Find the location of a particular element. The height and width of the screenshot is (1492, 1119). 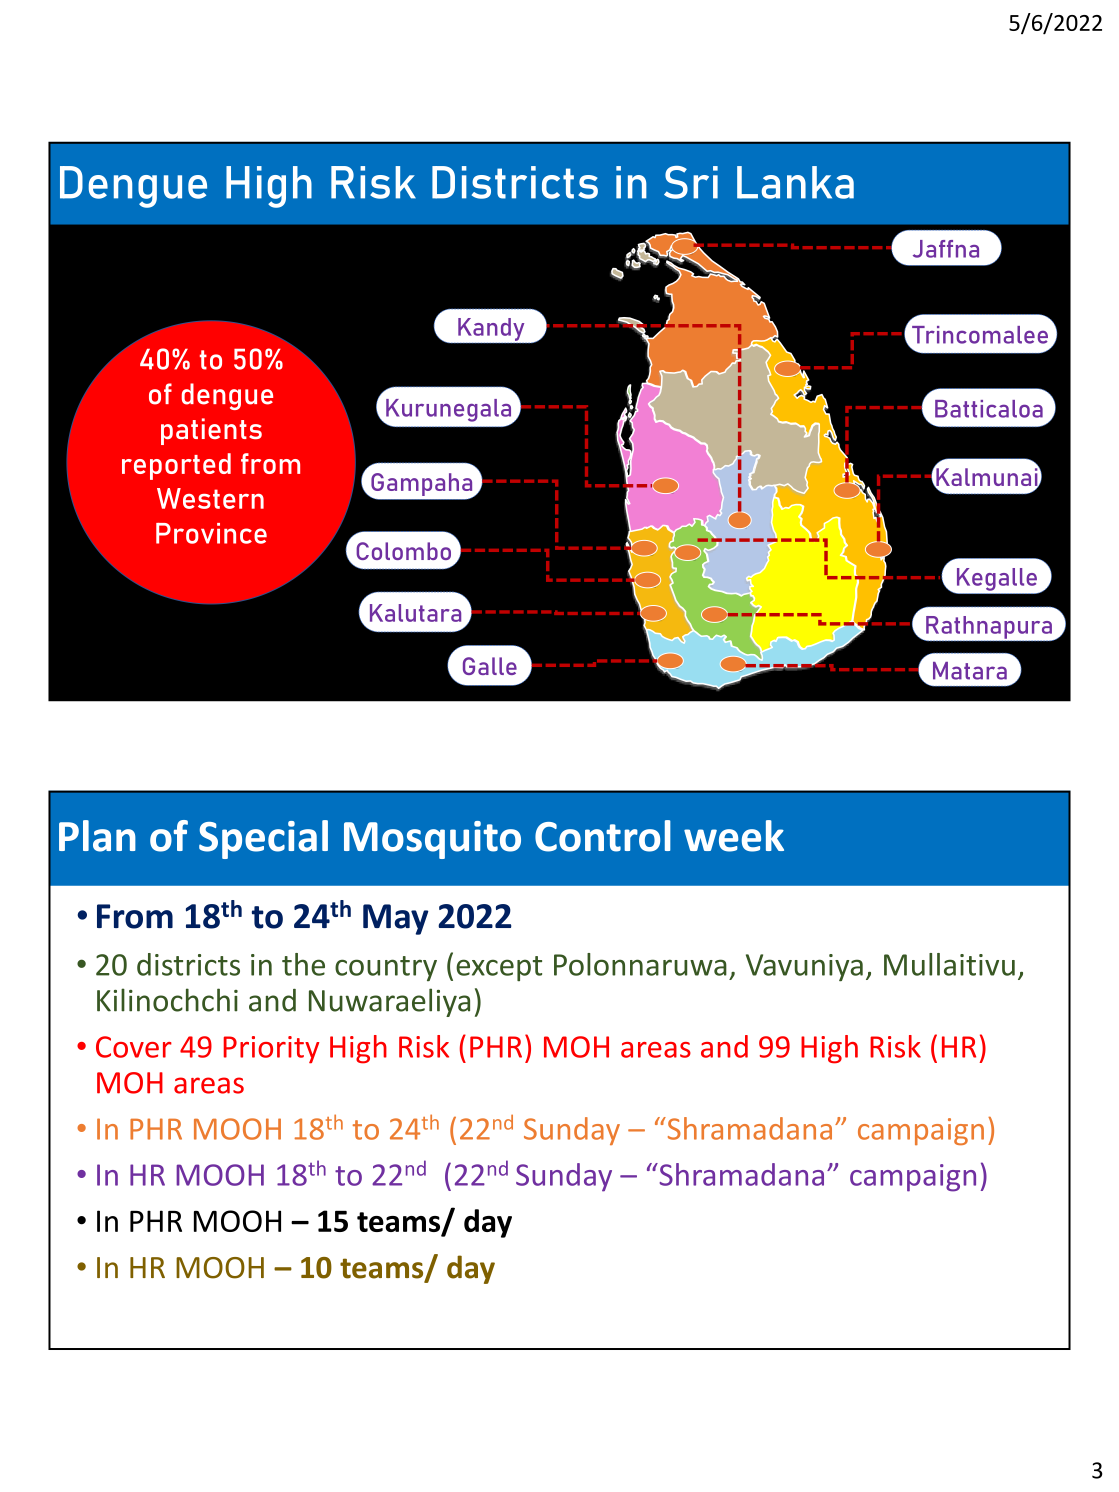

Colombo is located at coordinates (403, 551).
